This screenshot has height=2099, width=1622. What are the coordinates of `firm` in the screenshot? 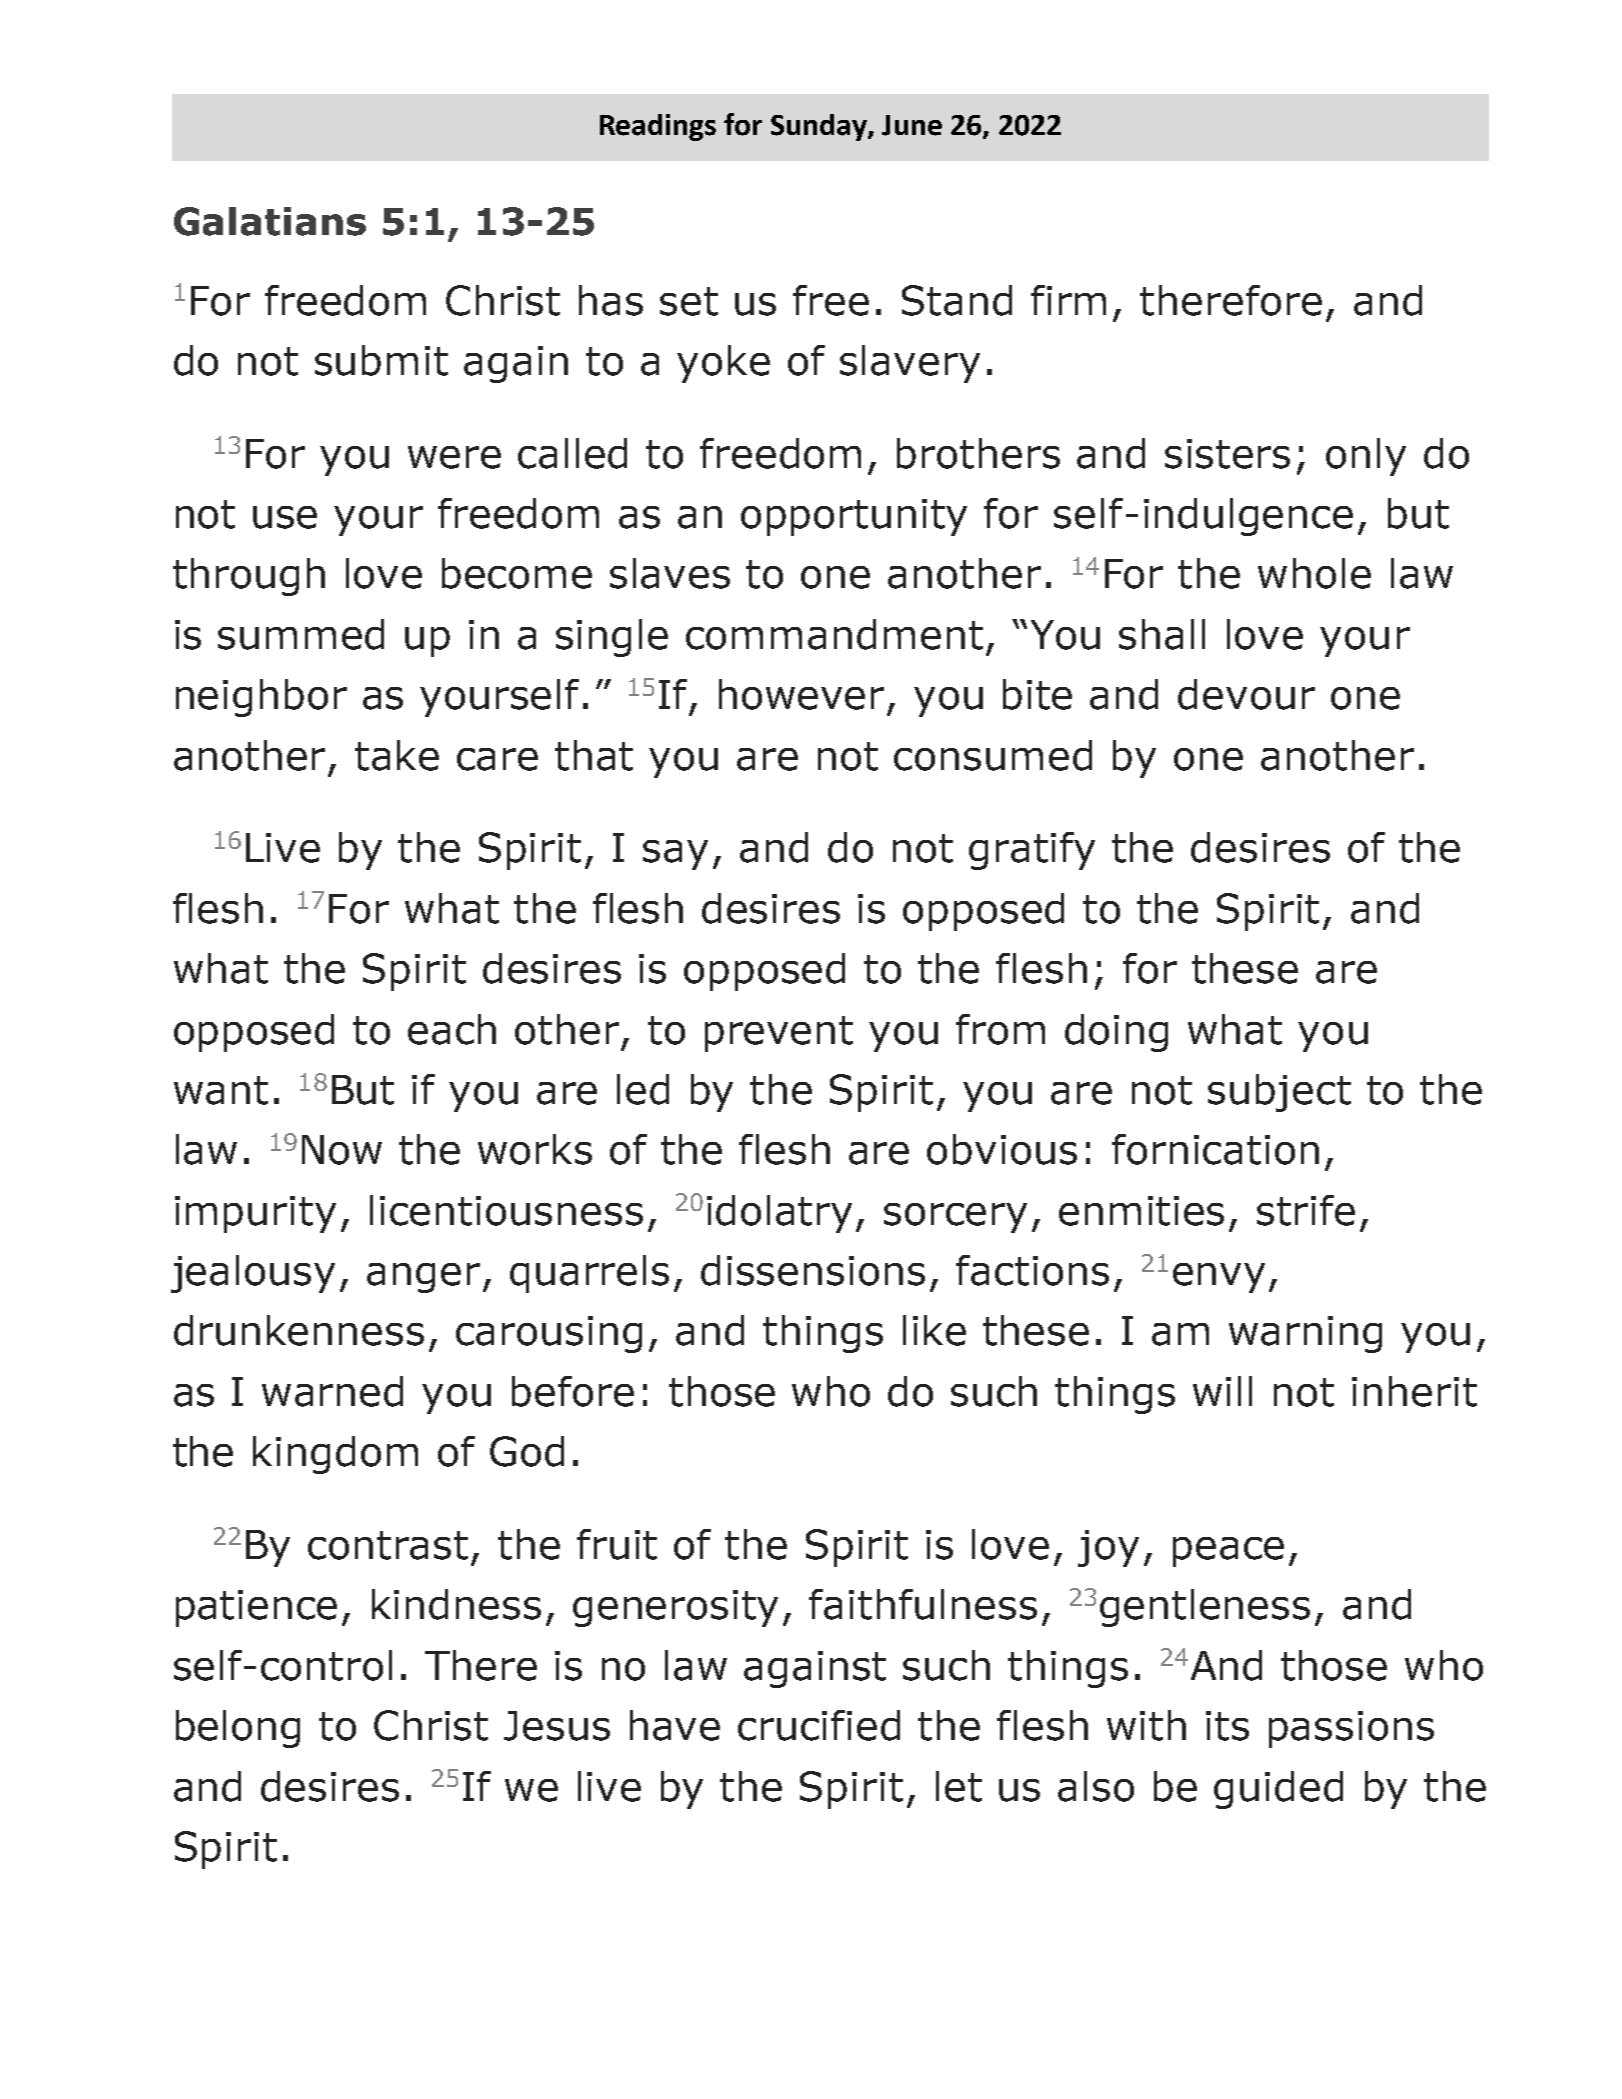 It's located at (1068, 300).
